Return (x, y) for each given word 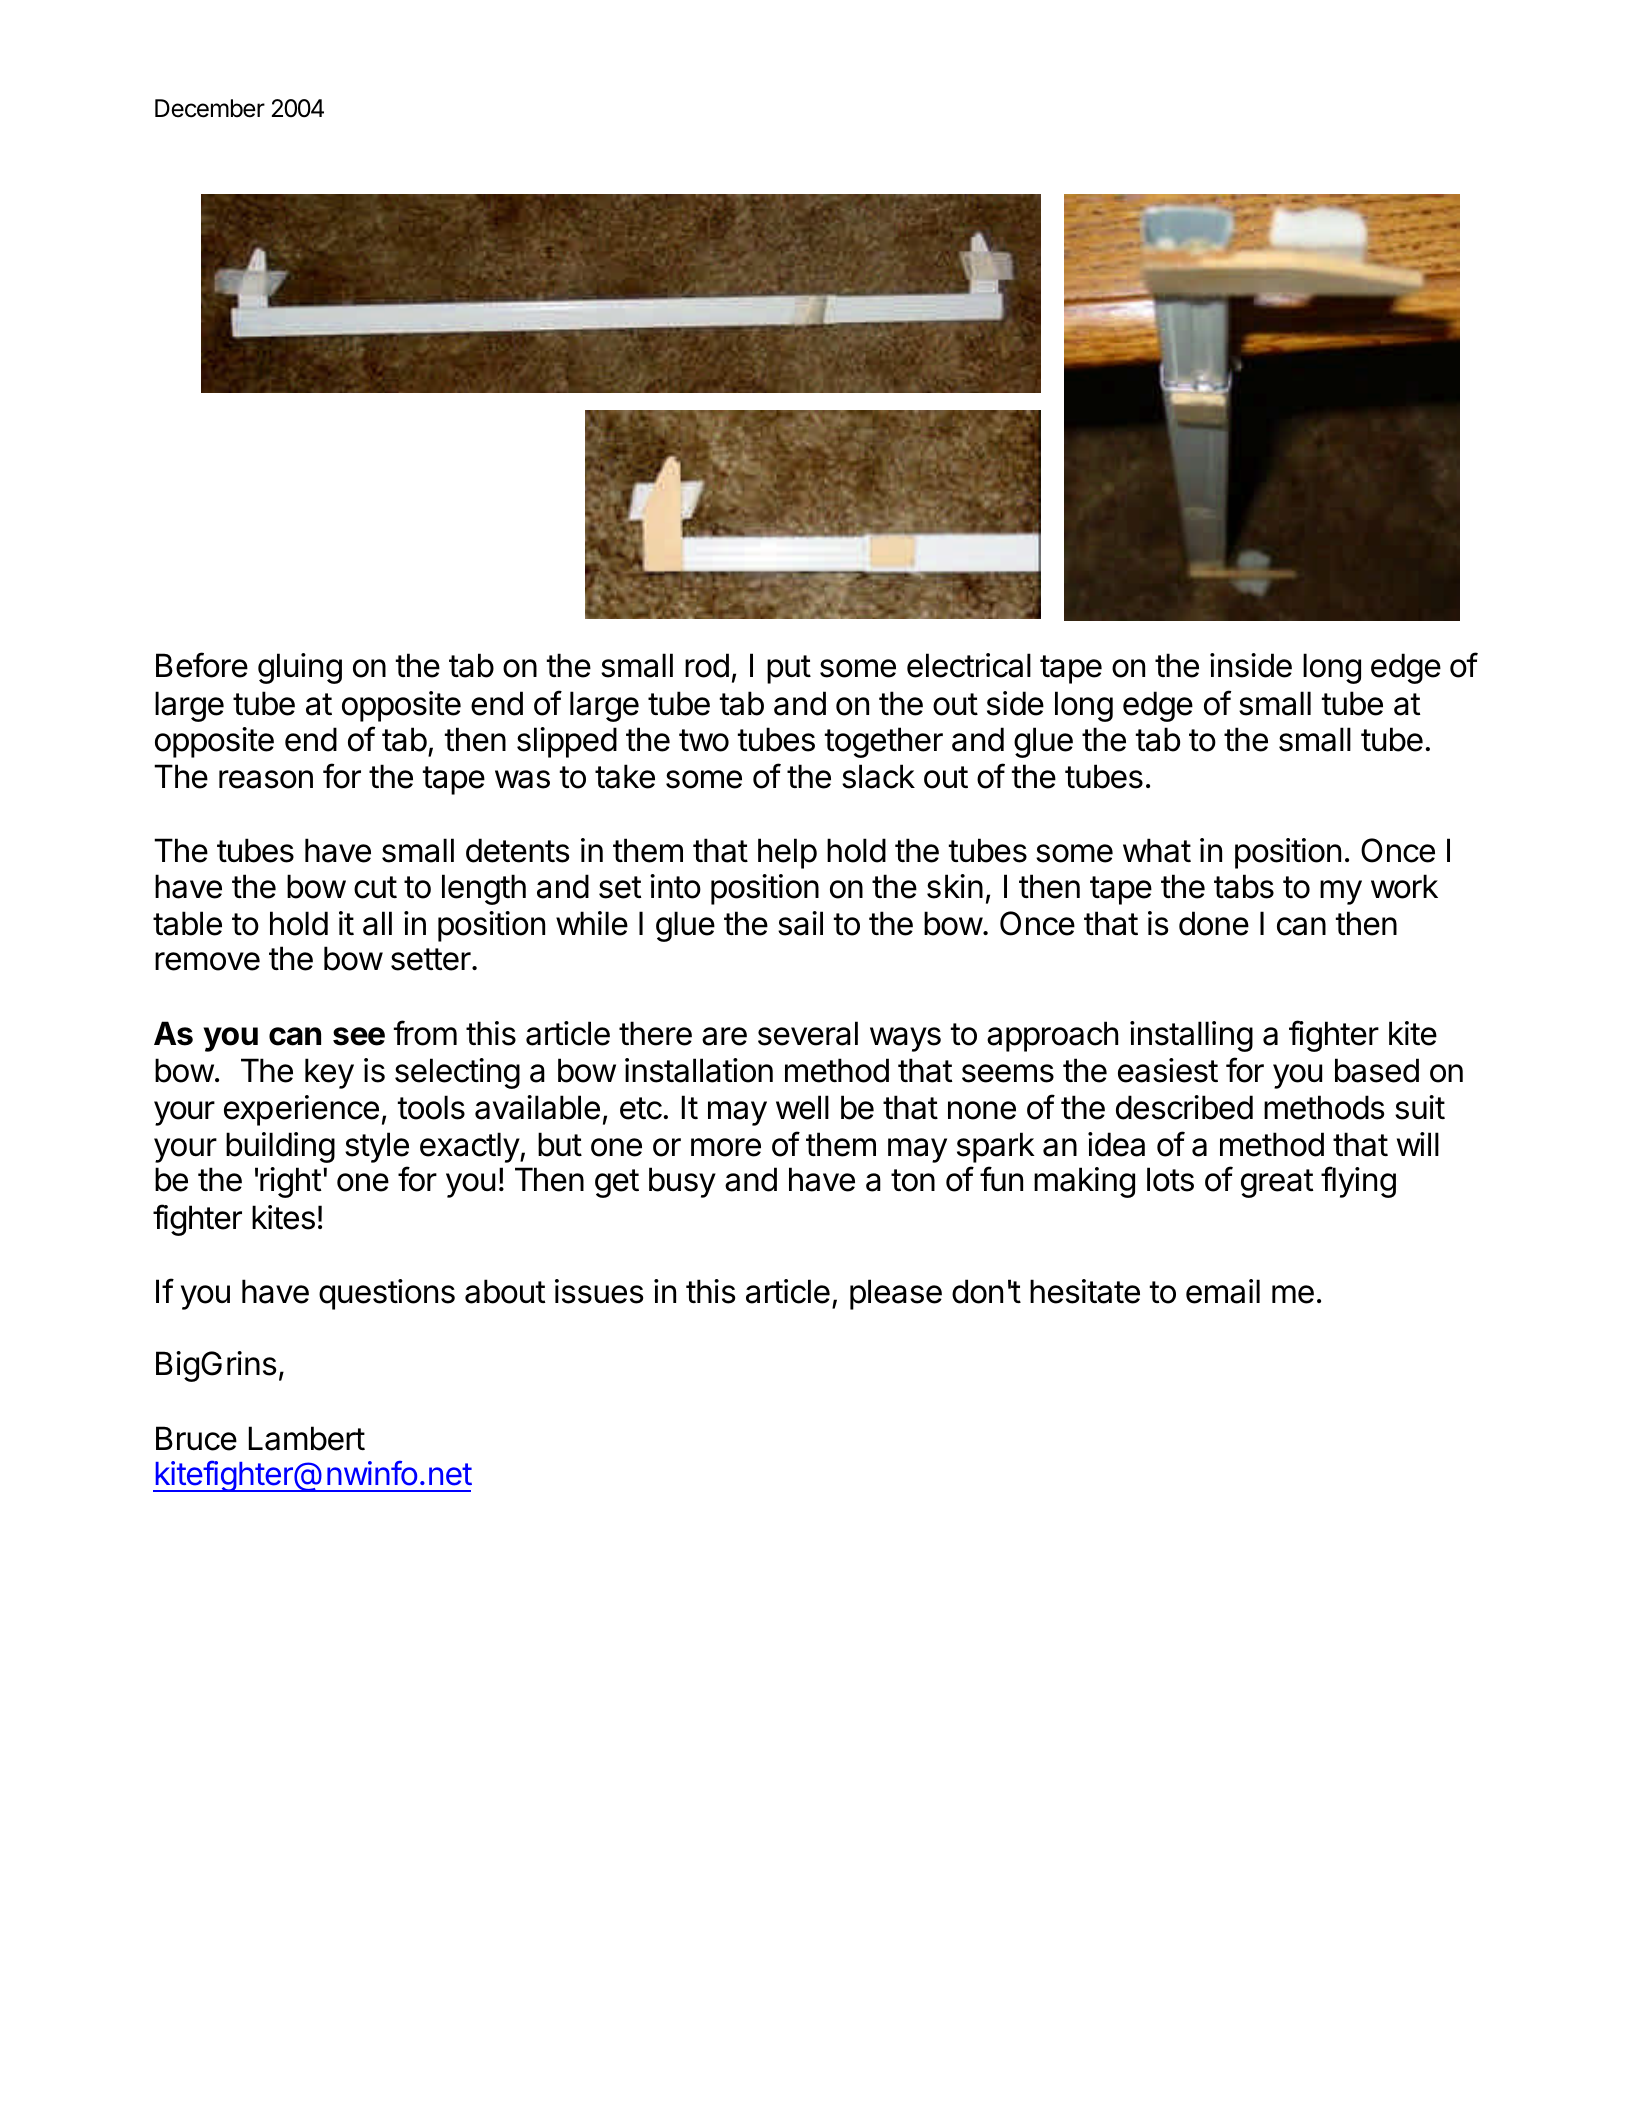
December (210, 108)
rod (707, 665)
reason (266, 779)
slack (878, 776)
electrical (969, 665)
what (1157, 850)
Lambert (307, 1438)
